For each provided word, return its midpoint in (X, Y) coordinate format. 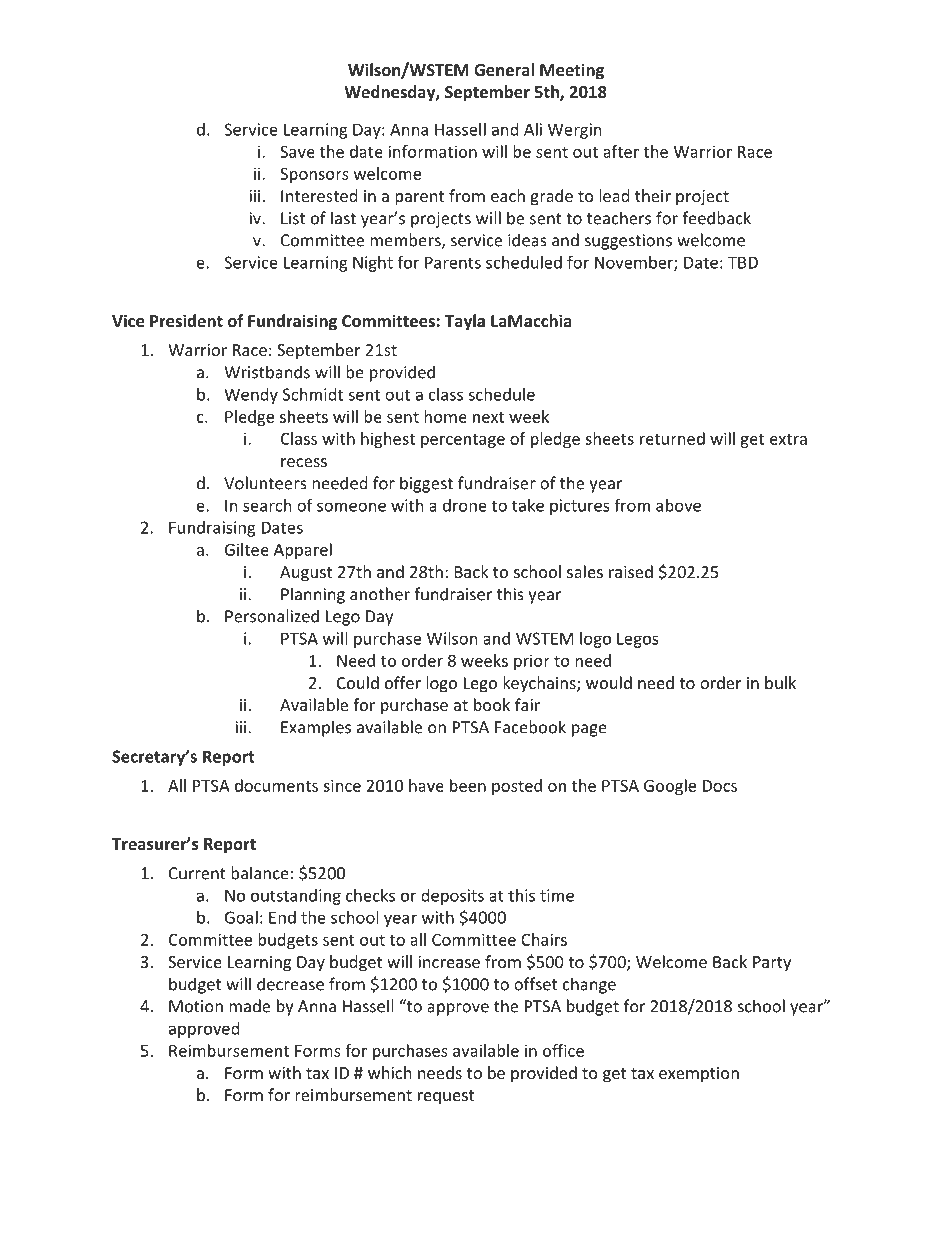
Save (297, 151)
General (504, 69)
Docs (720, 786)
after (621, 151)
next (488, 417)
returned (672, 438)
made (249, 1006)
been (468, 785)
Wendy (251, 396)
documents (276, 785)
